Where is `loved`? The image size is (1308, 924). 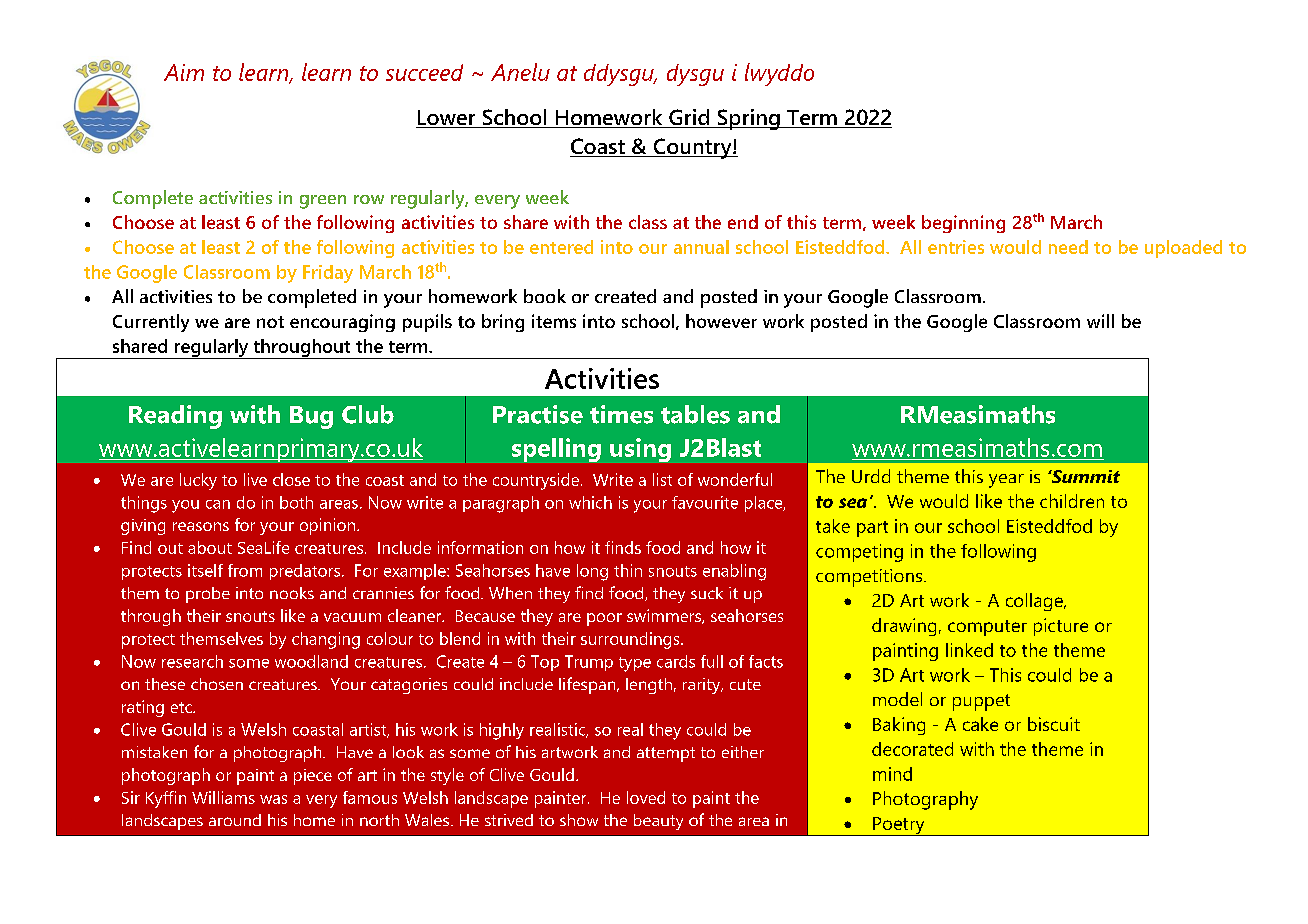
loved is located at coordinates (646, 797).
